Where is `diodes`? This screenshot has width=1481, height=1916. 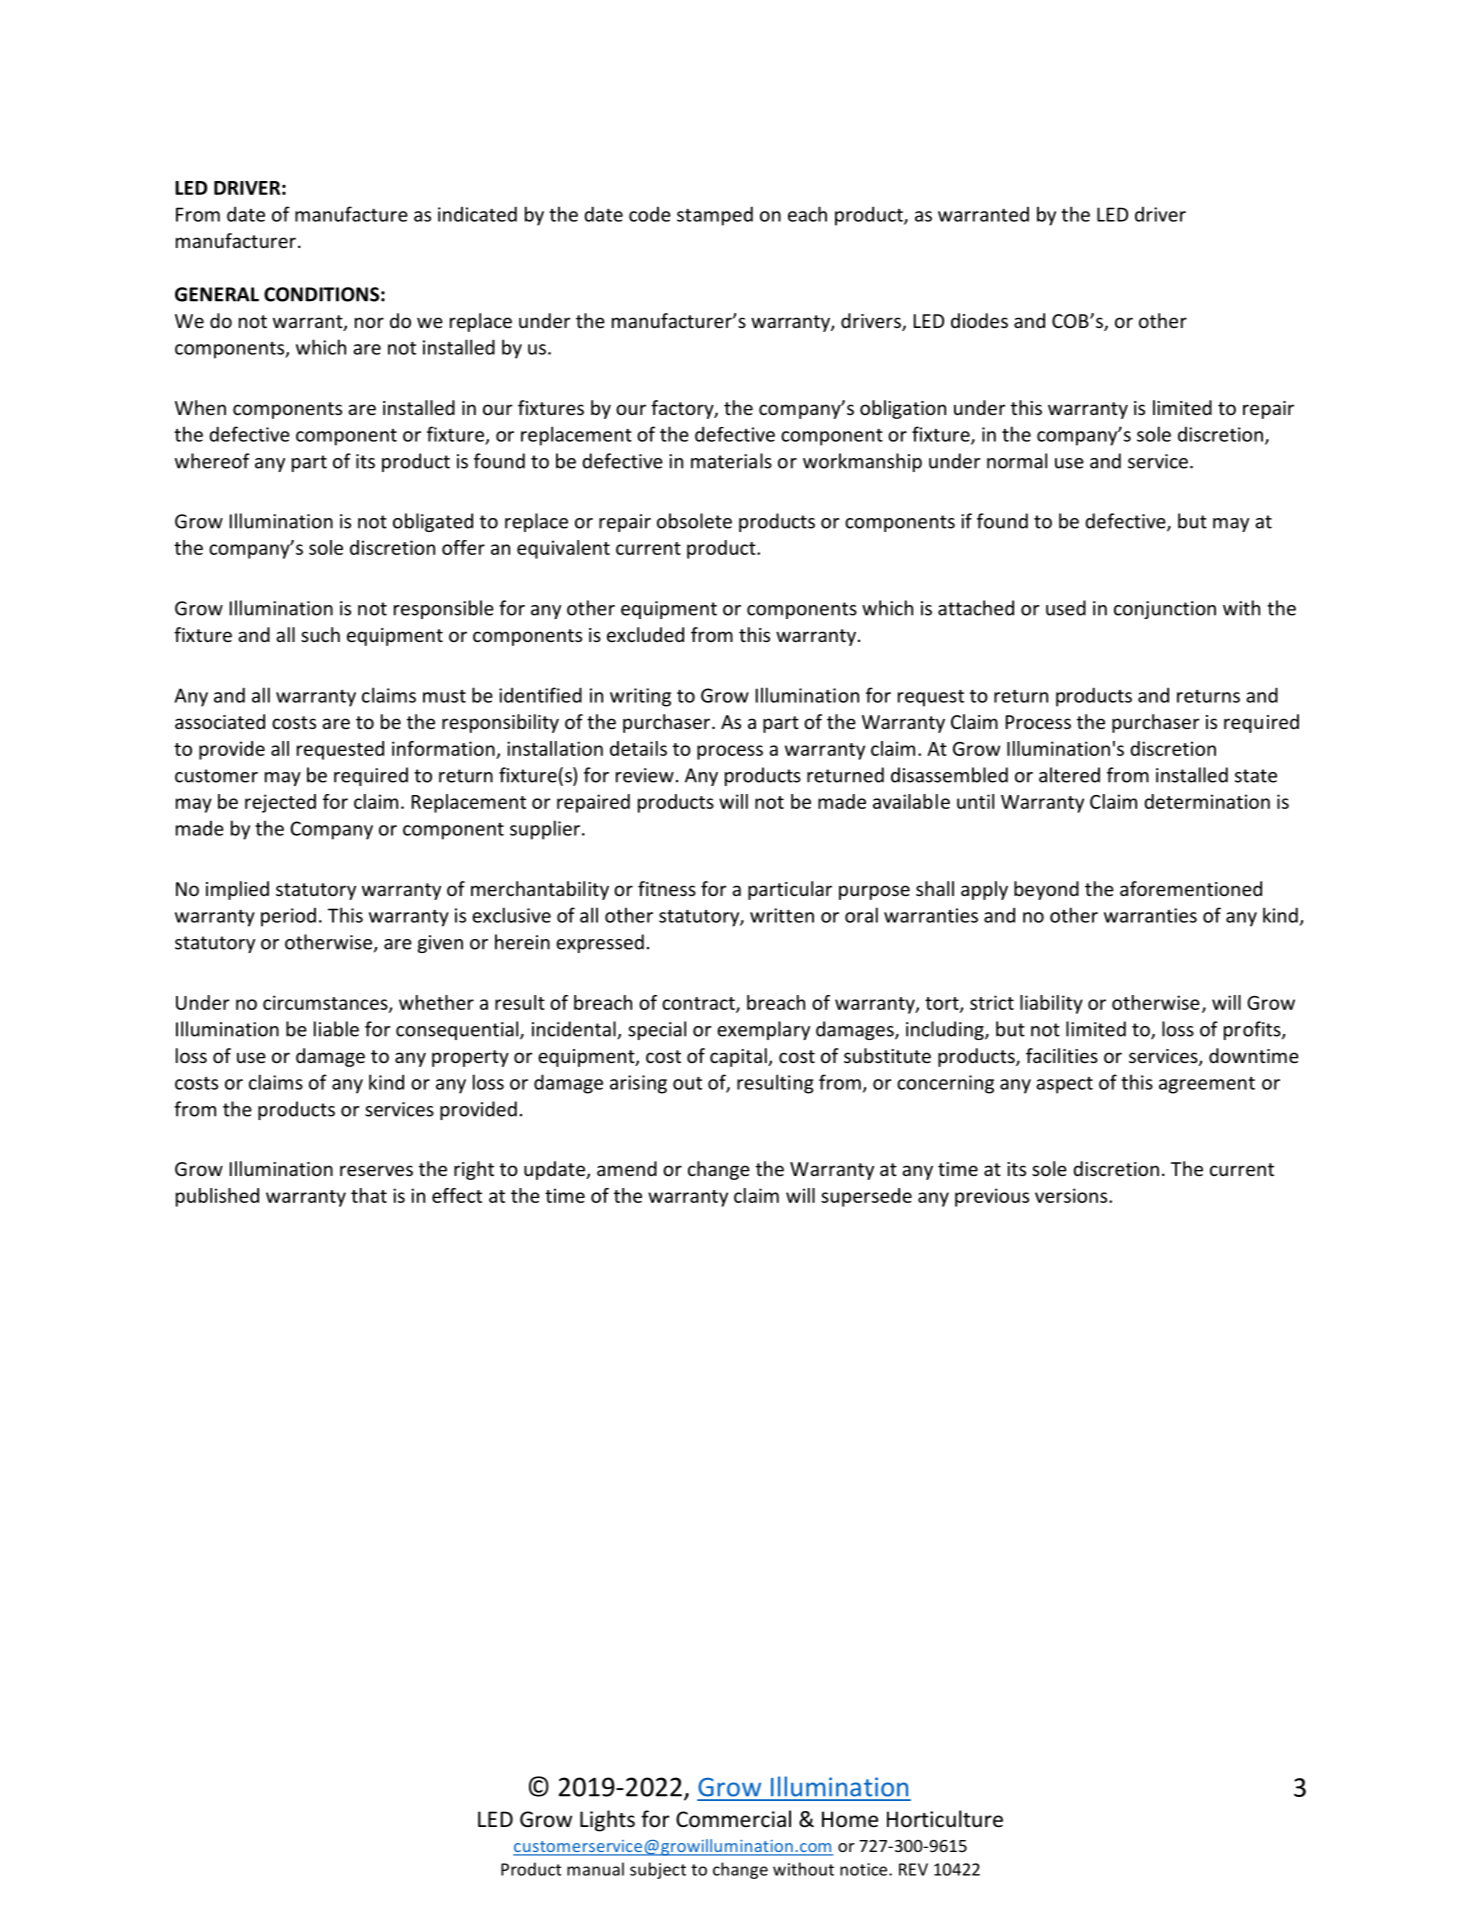 diodes is located at coordinates (979, 320).
